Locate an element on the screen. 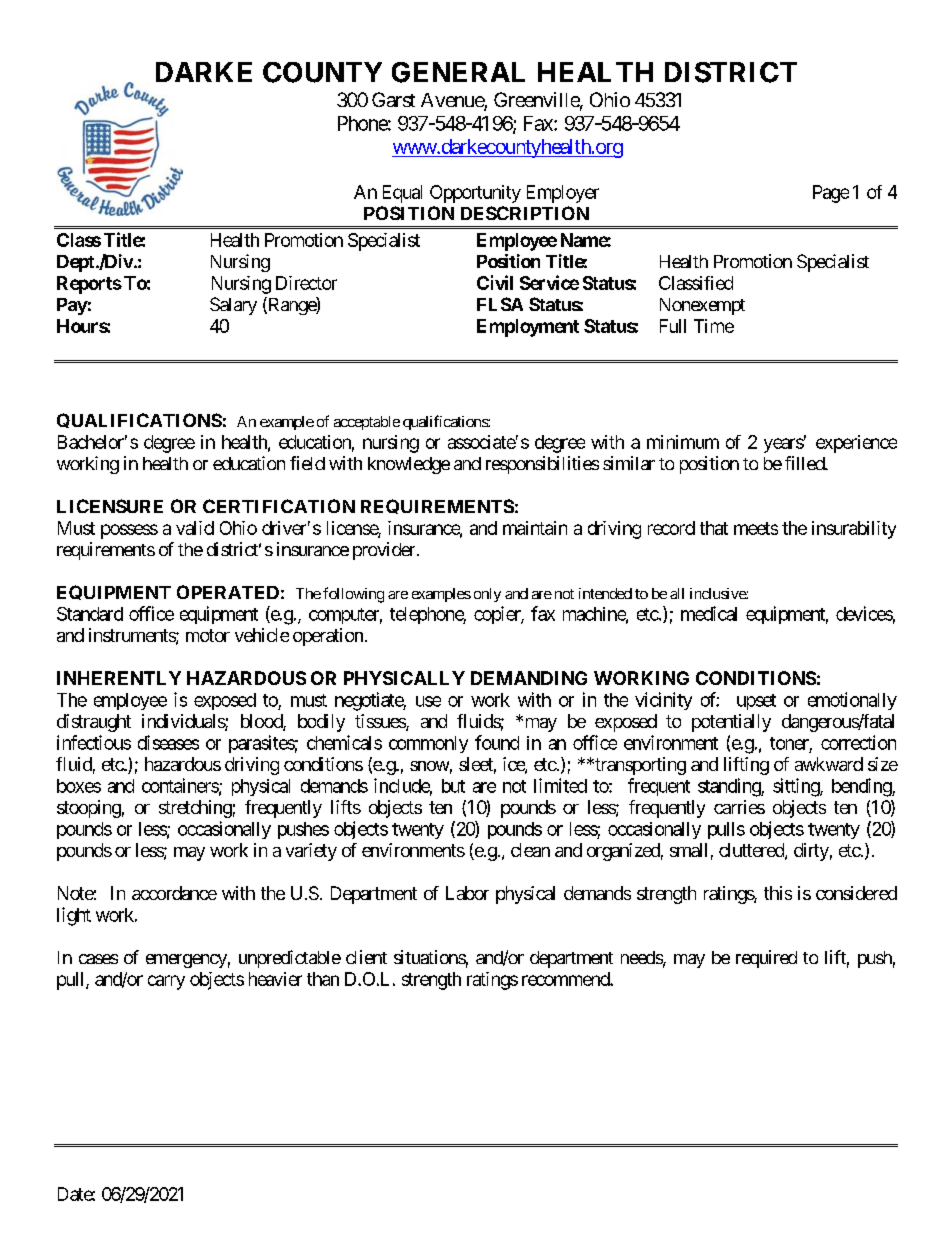  Page is located at coordinates (831, 194).
